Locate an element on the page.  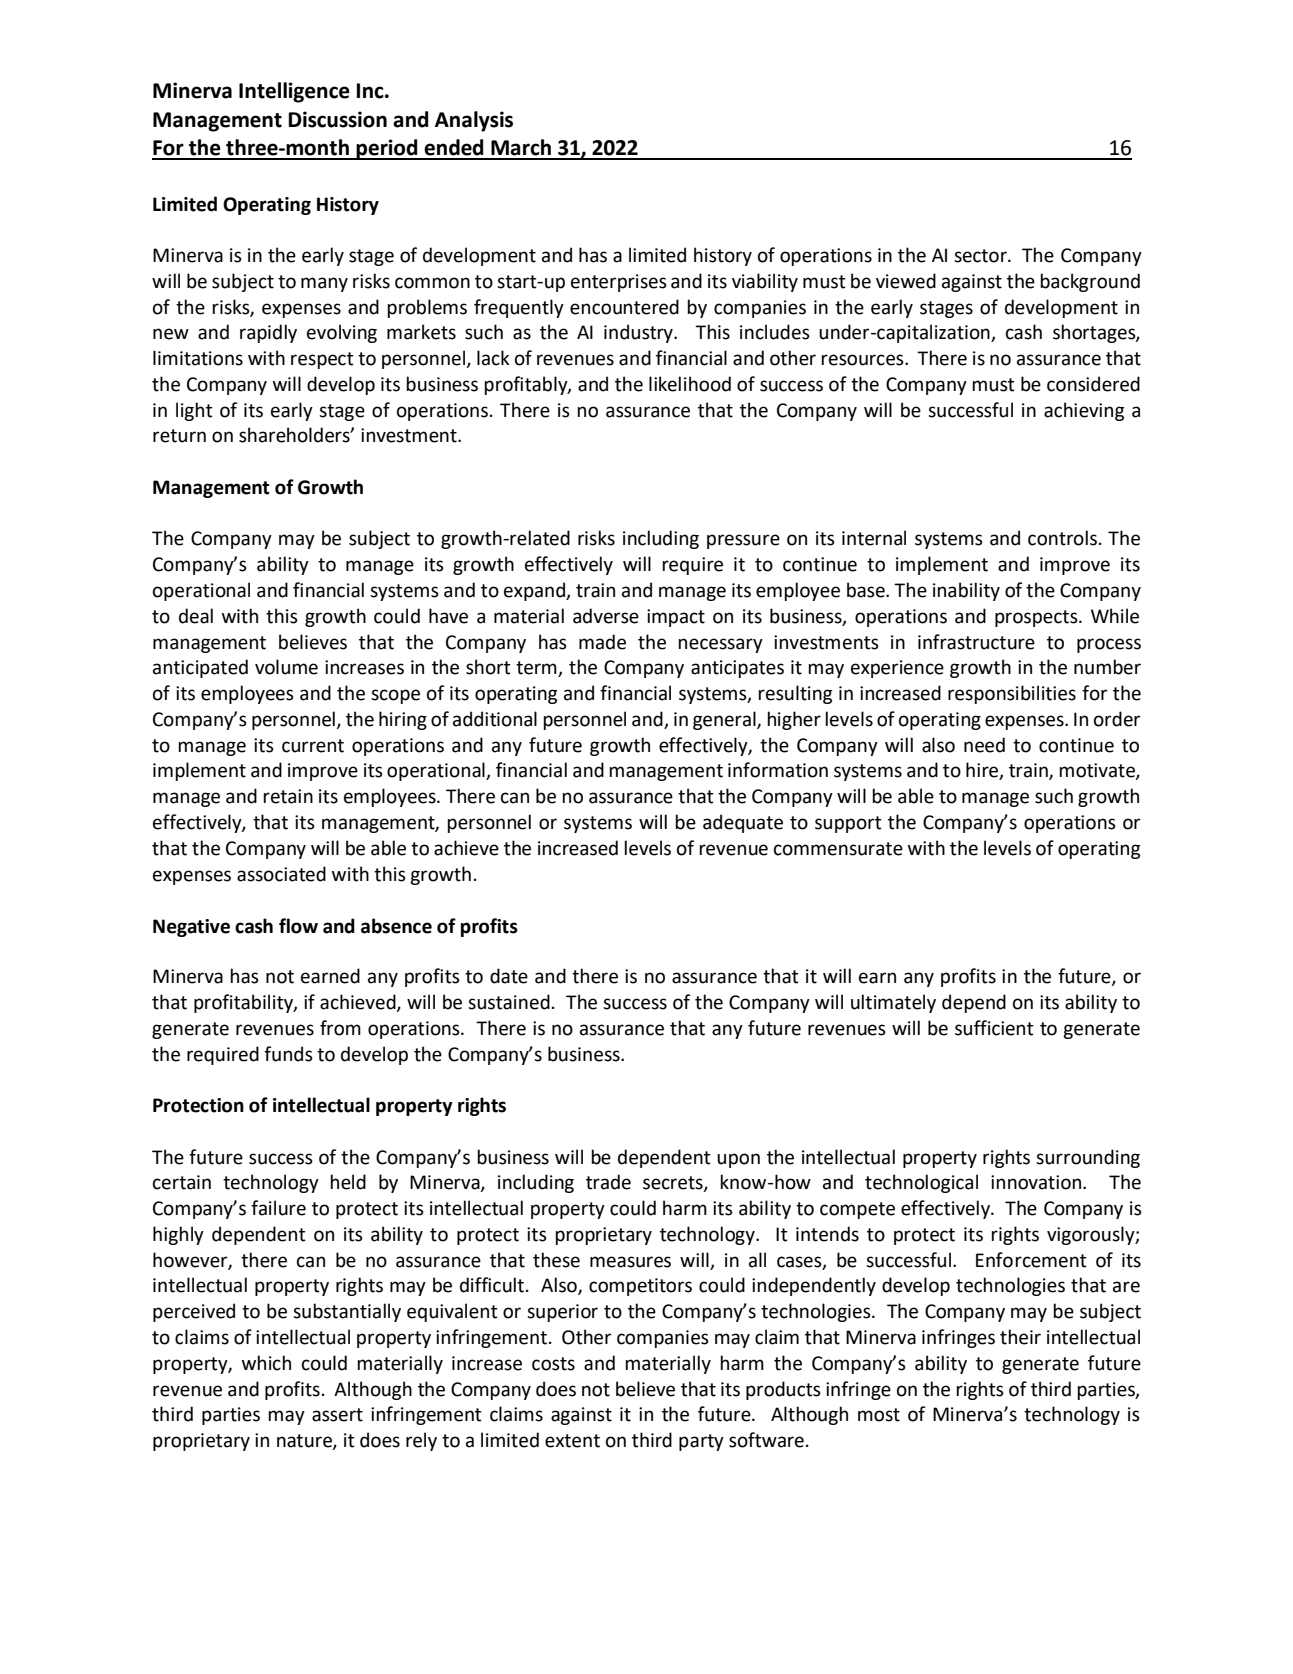
achieving is located at coordinates (1084, 411).
